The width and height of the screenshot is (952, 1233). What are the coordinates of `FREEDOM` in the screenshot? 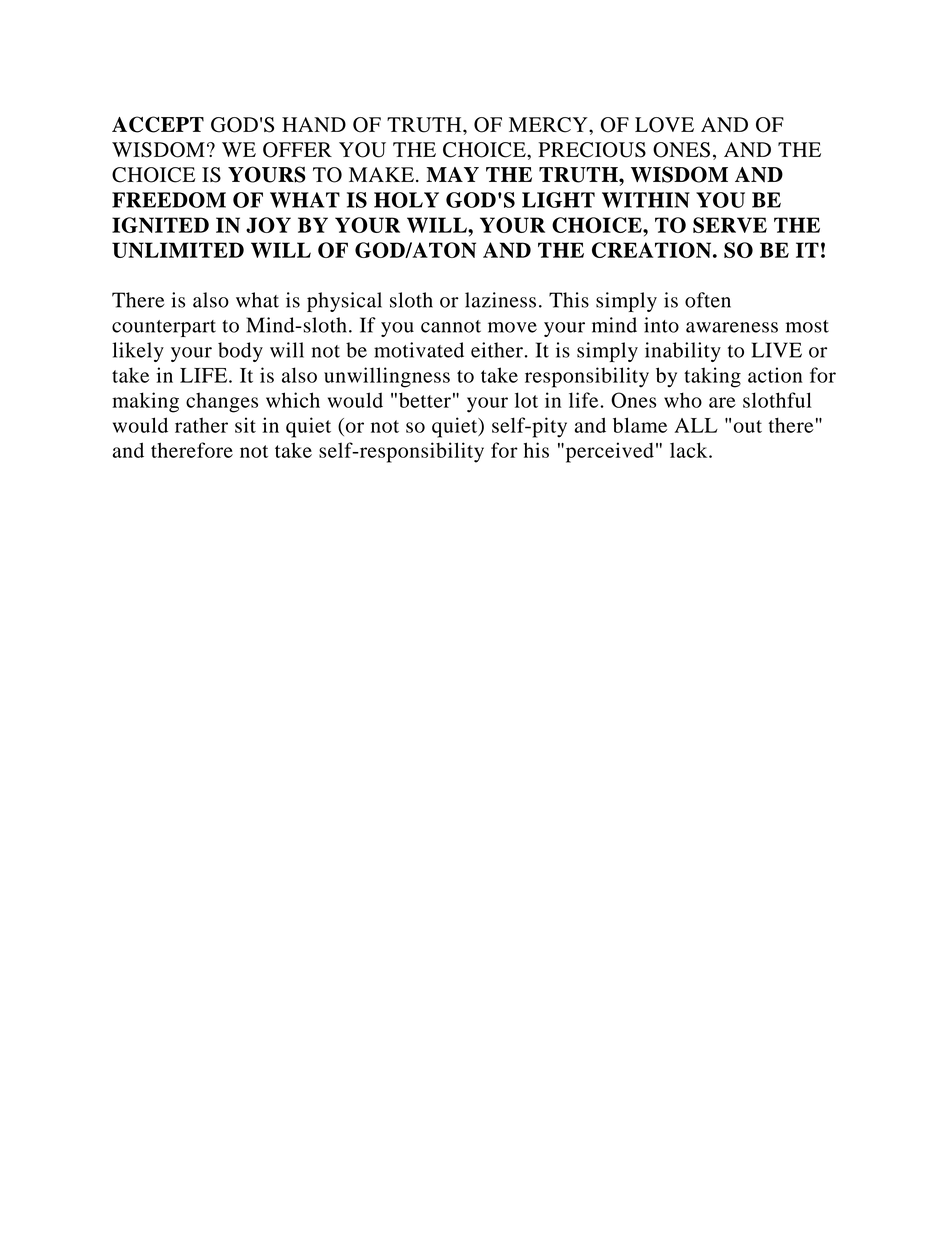 It's located at (169, 200).
